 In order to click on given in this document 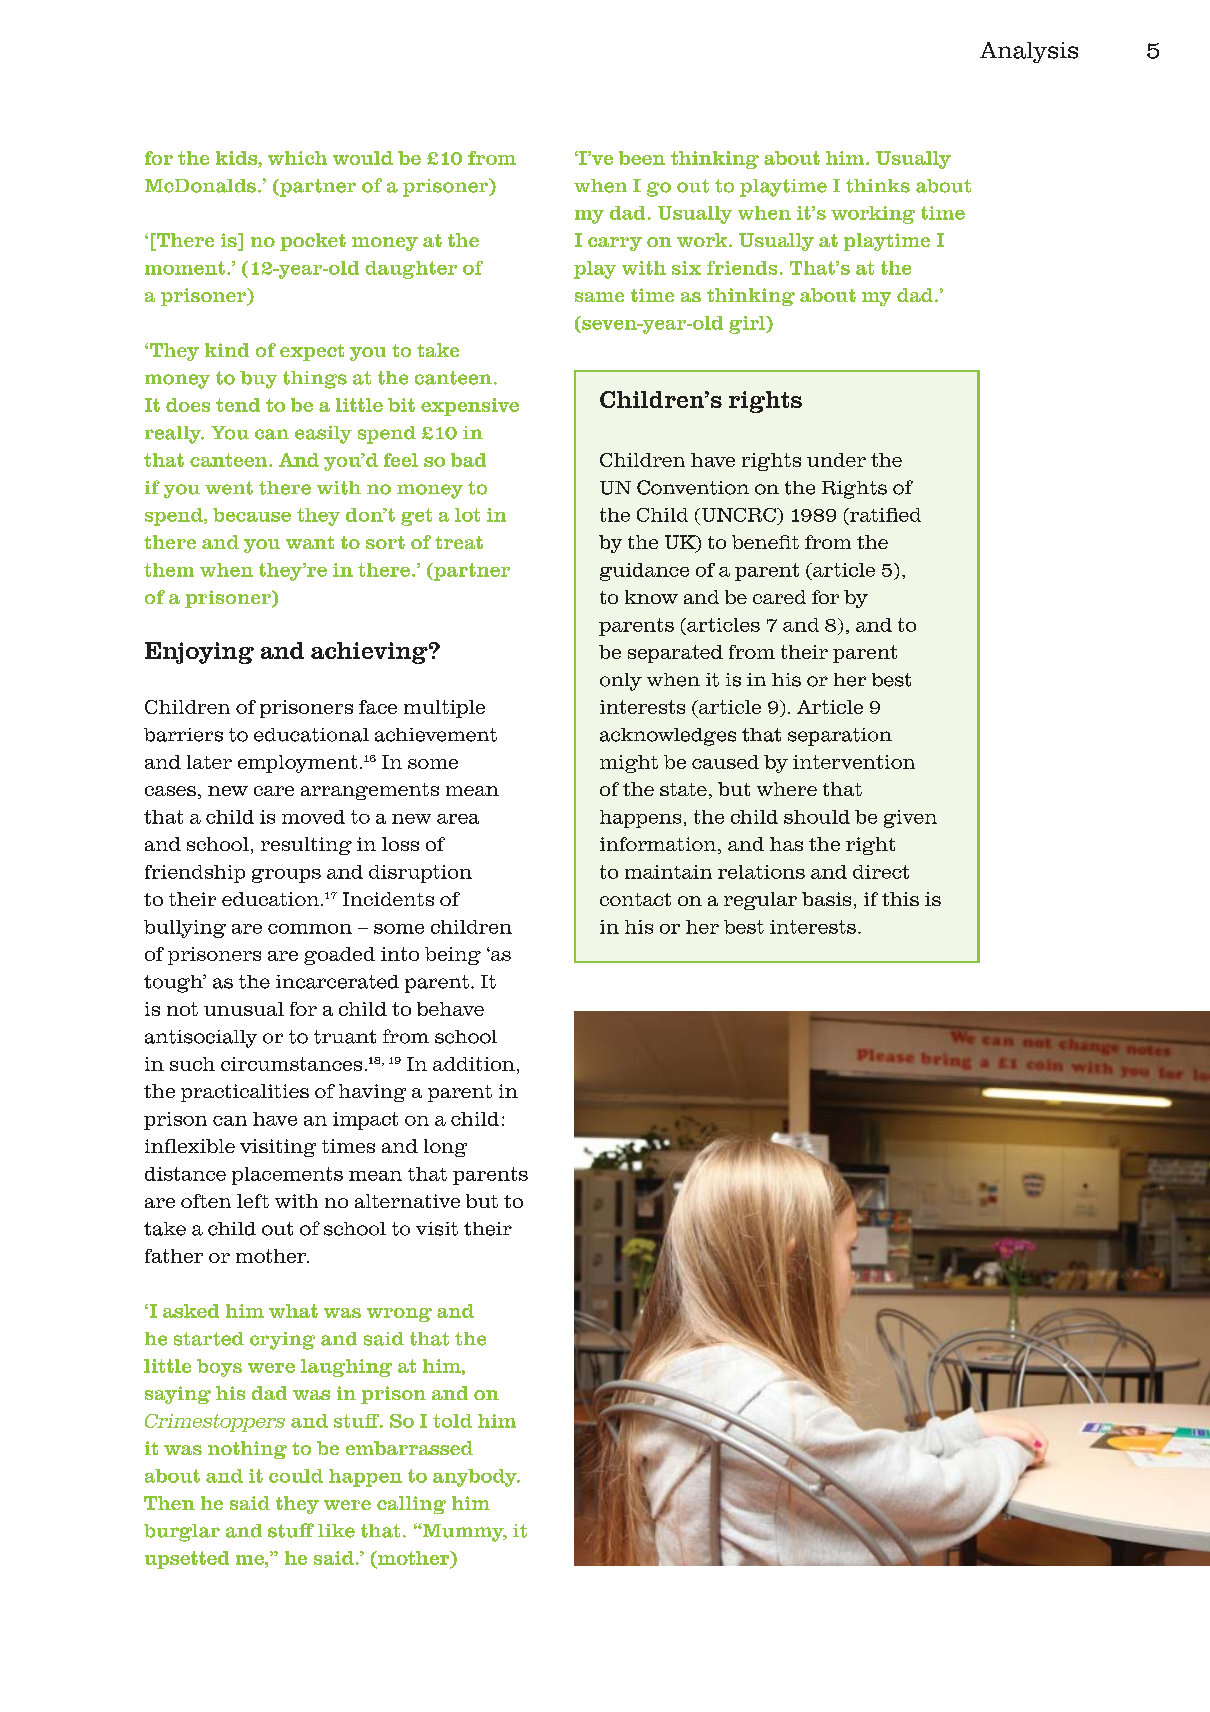, I will do `click(910, 819)`.
